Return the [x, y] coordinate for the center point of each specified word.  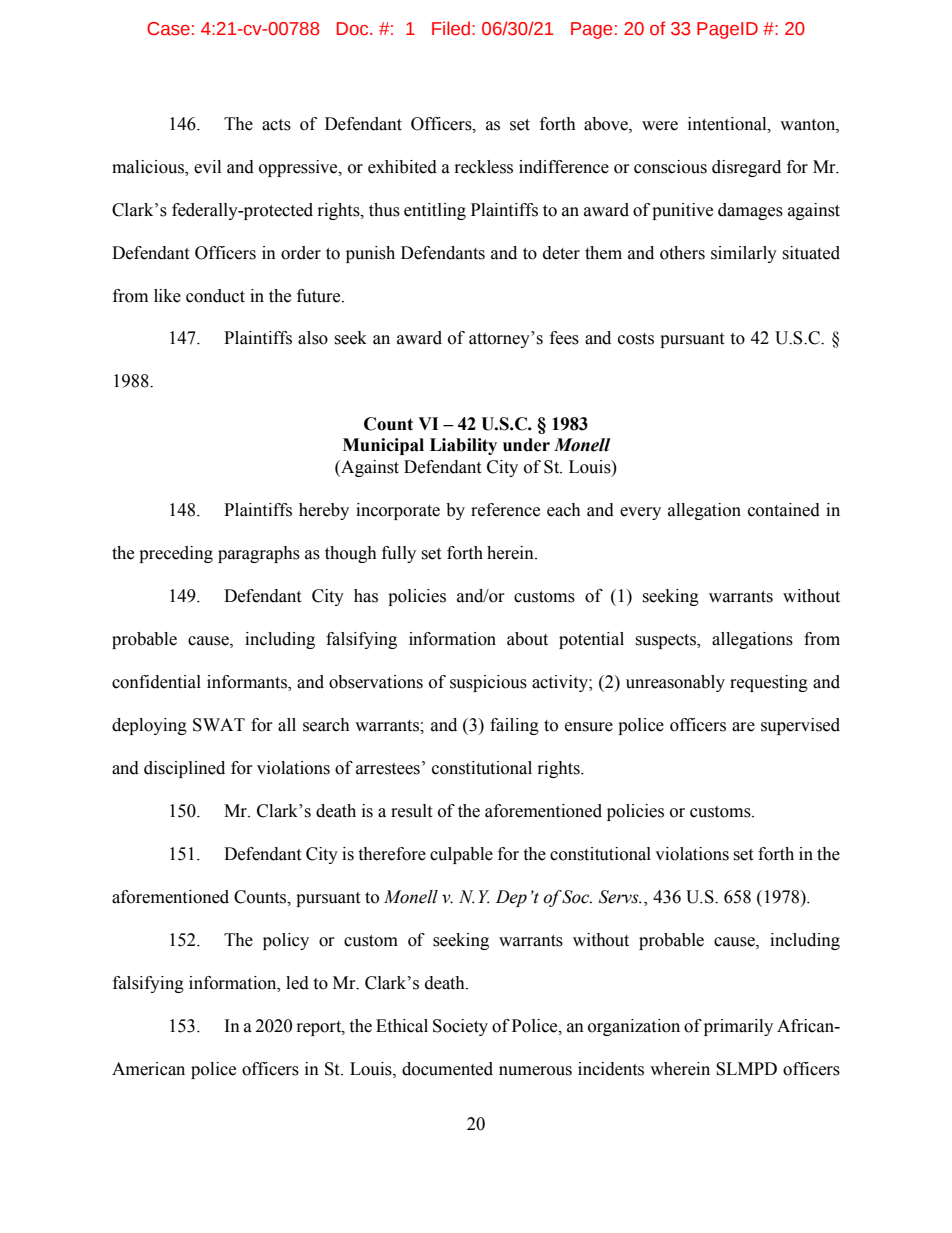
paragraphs [259, 554]
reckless [484, 167]
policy [286, 941]
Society [460, 1027]
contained [784, 510]
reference [505, 510]
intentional [728, 124]
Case [168, 29]
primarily [738, 1027]
